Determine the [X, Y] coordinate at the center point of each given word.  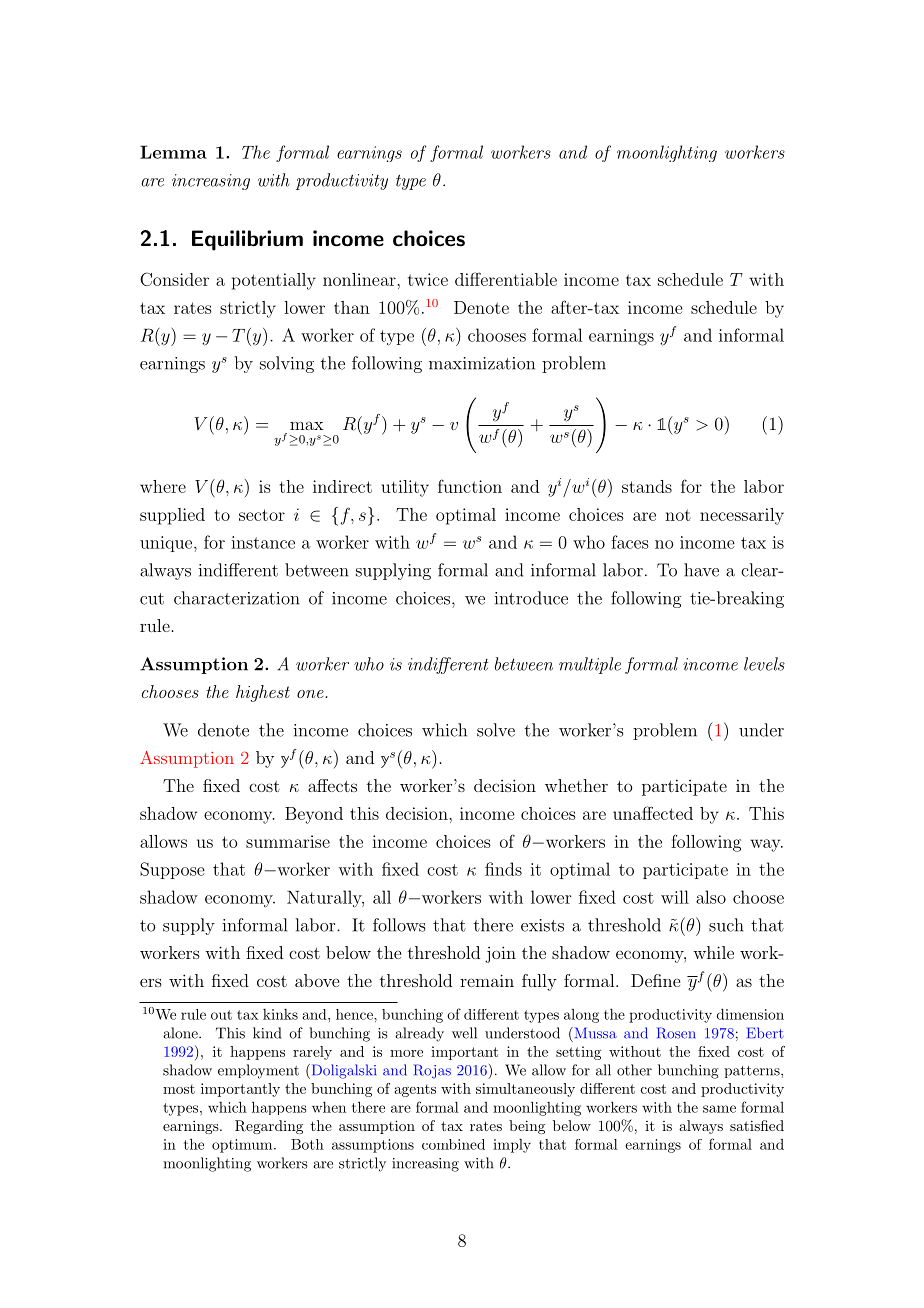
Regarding [269, 1127]
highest [263, 693]
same [719, 1109]
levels [764, 664]
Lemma [173, 152]
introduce [531, 598]
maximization [482, 363]
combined [453, 1144]
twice [428, 279]
